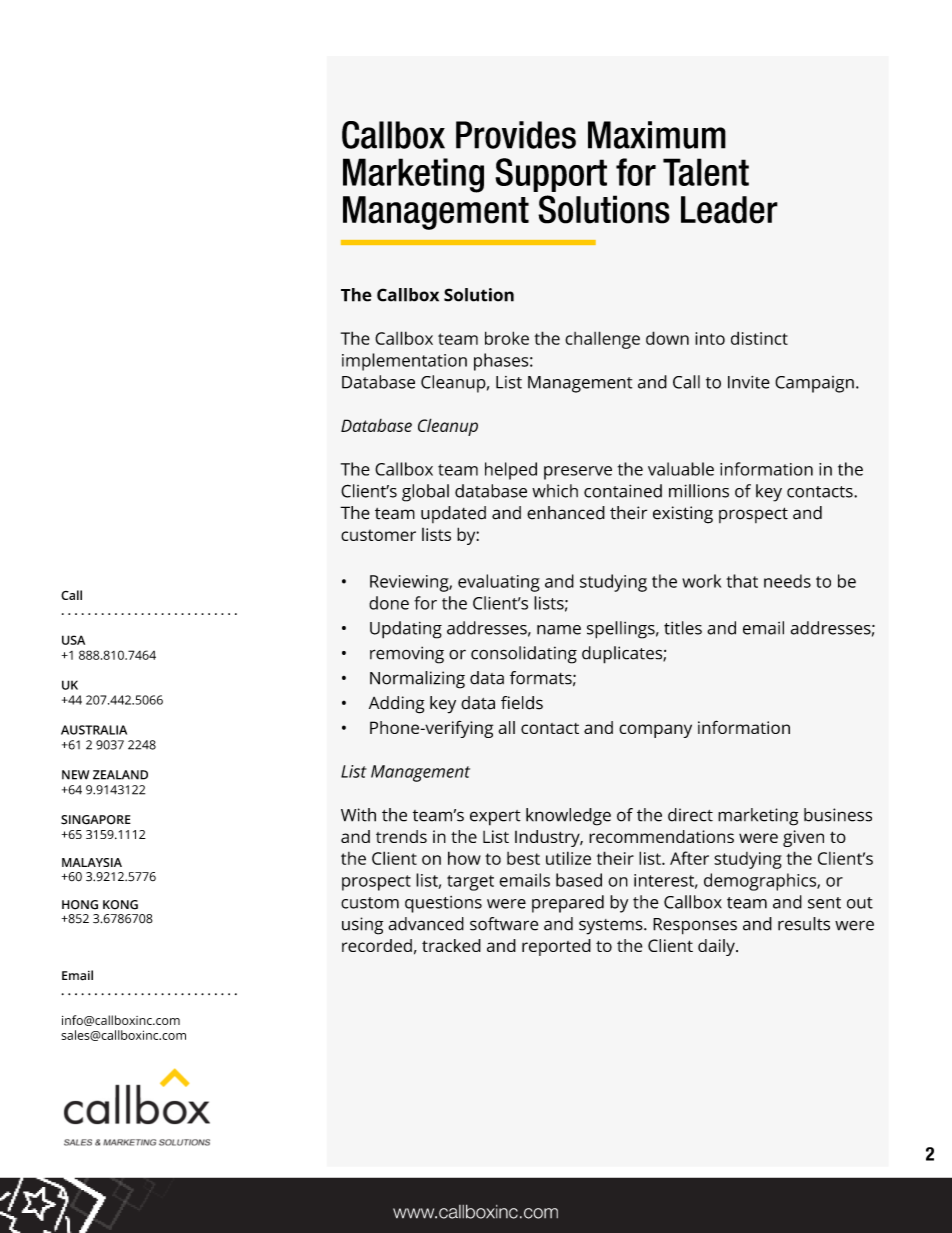  I want to click on results, so click(804, 924).
